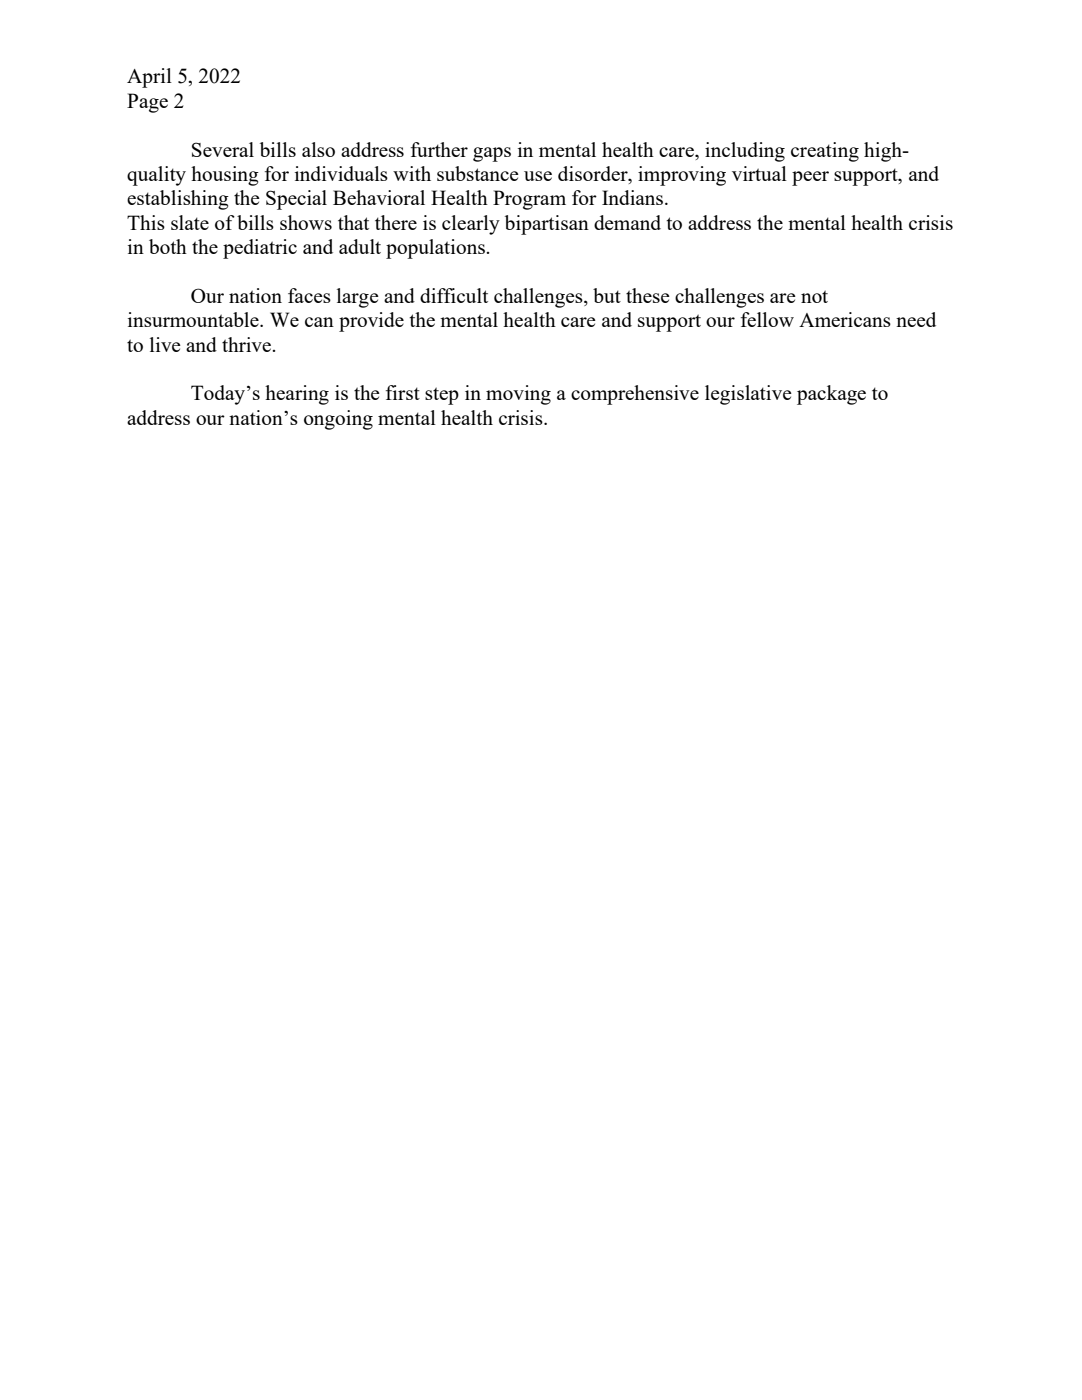 The image size is (1082, 1400). I want to click on Special, so click(296, 200).
